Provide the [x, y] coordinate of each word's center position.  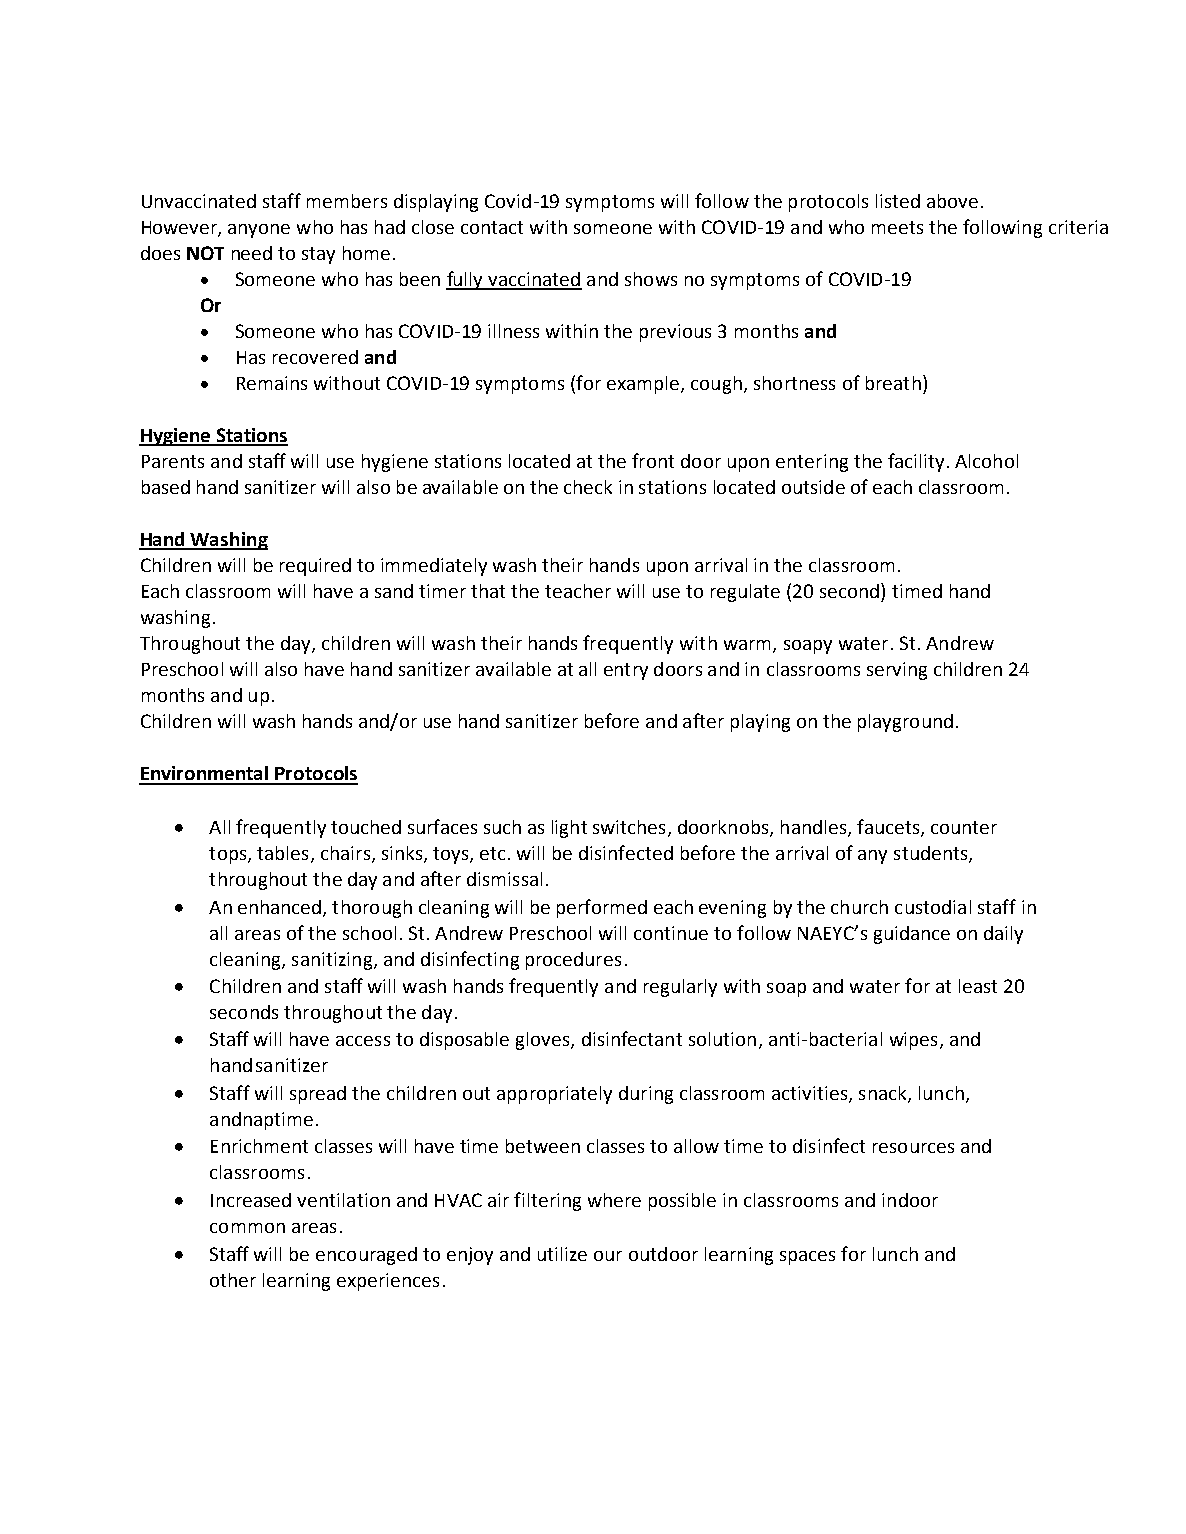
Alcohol [986, 461]
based [166, 487]
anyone [259, 231]
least [978, 986]
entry [626, 671]
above [952, 201]
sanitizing [333, 961]
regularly [680, 988]
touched [366, 827]
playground [905, 723]
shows [651, 279]
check [588, 487]
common [247, 1228]
